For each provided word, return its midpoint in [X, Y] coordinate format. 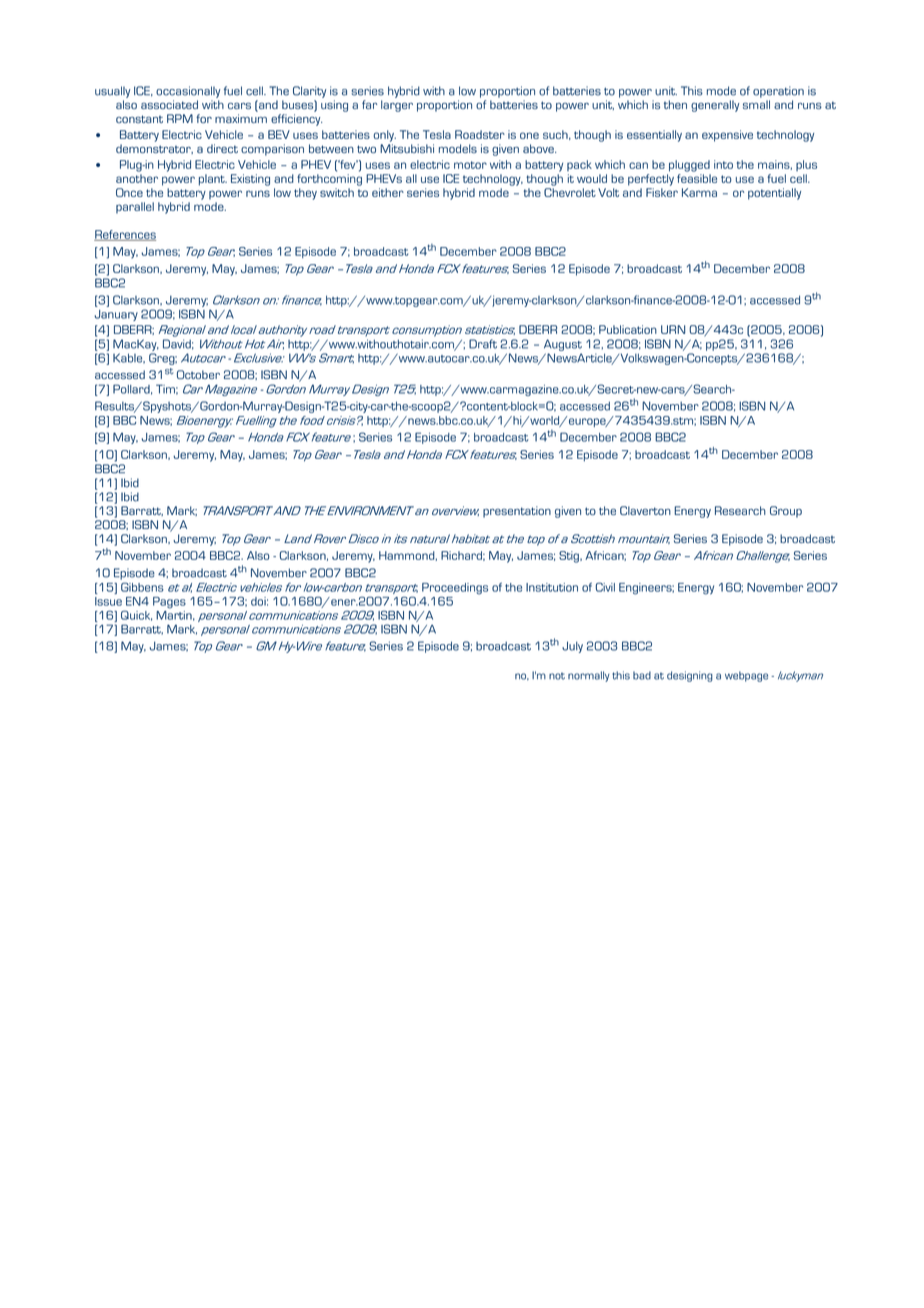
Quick [136, 615]
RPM [180, 118]
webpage [746, 676]
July [572, 647]
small [756, 104]
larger [397, 106]
